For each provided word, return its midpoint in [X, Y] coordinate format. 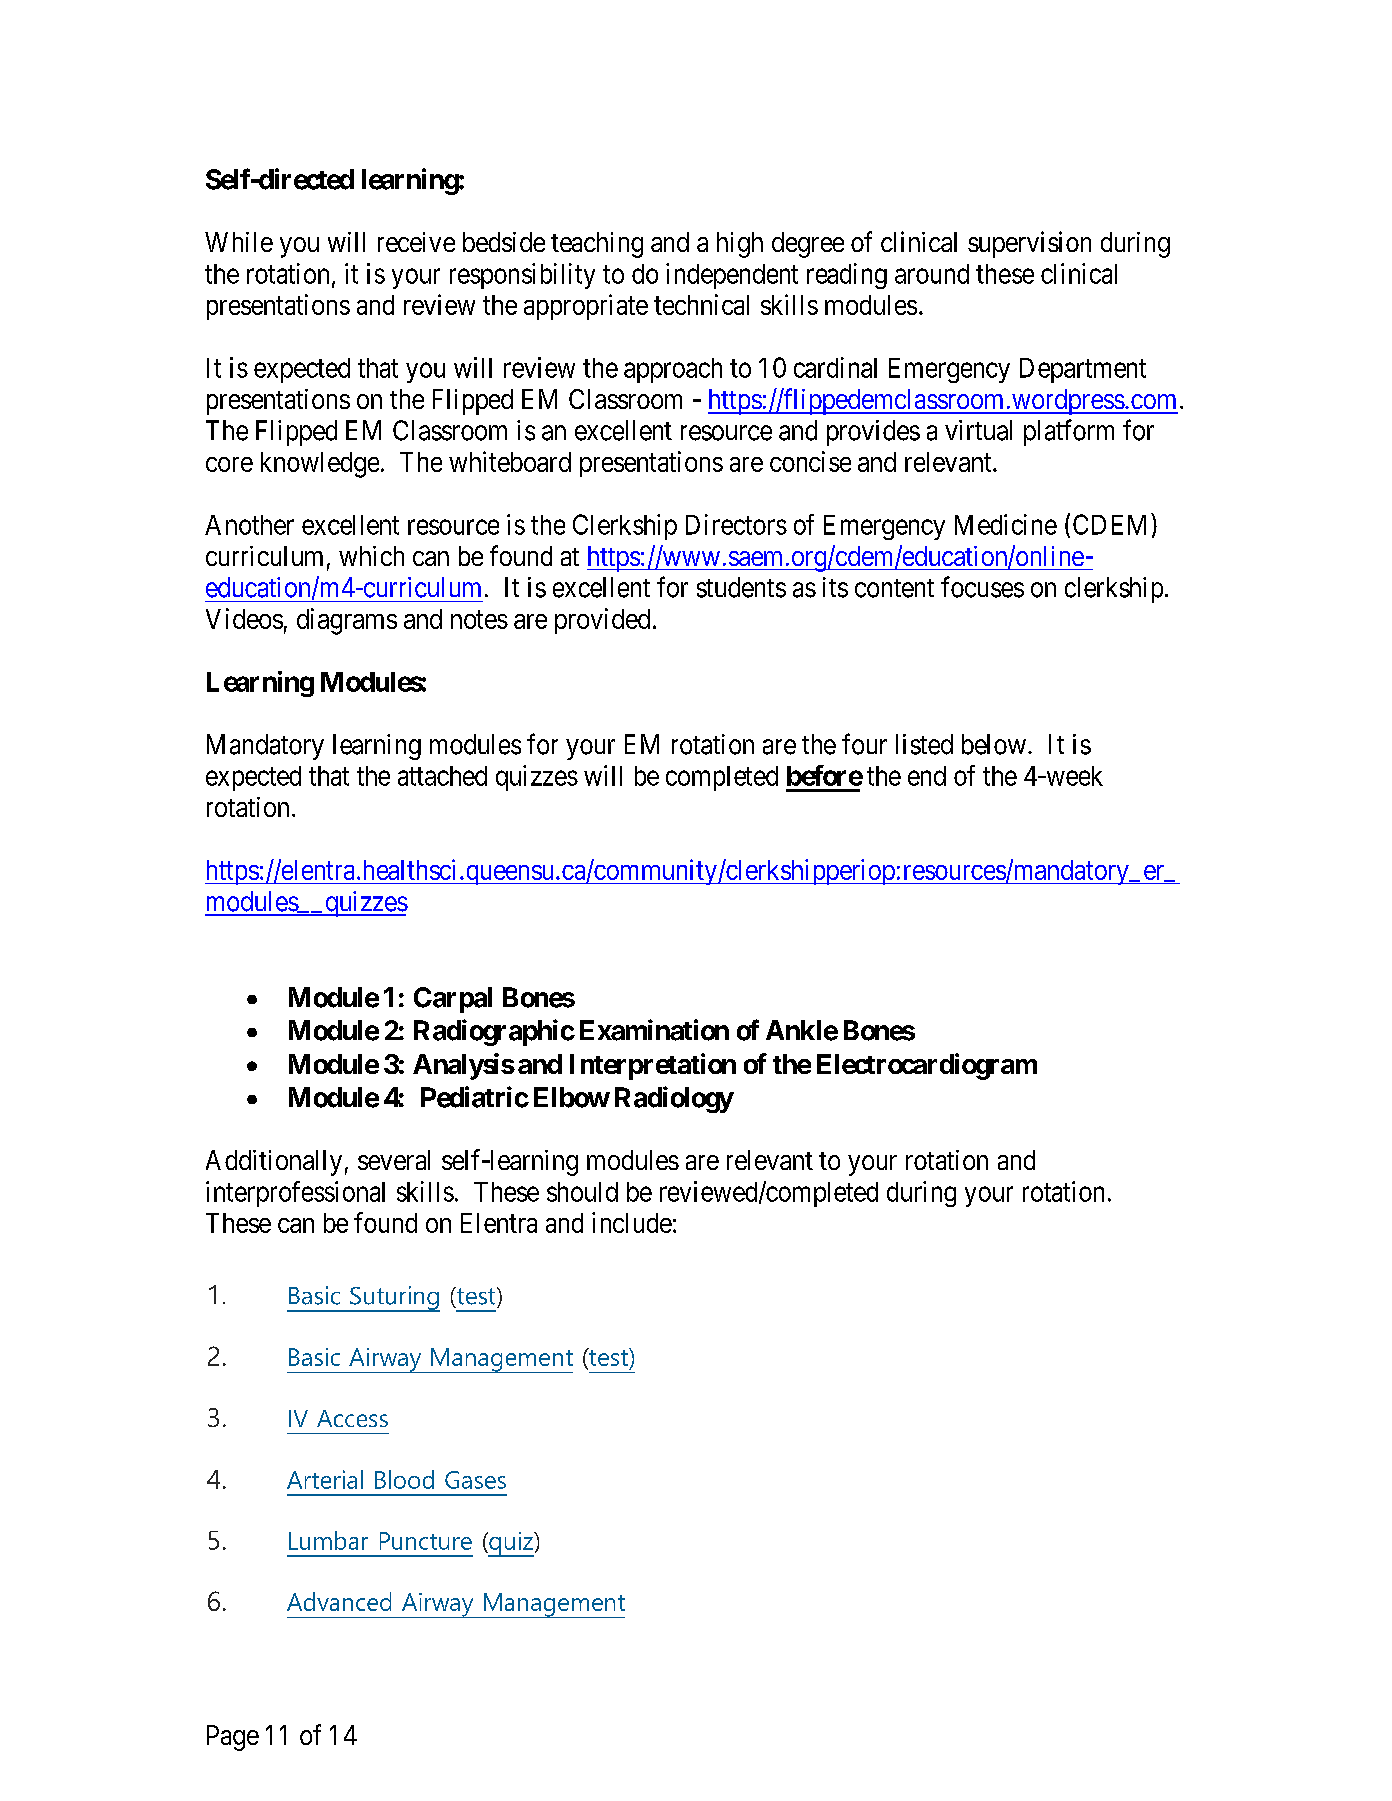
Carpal [453, 1000]
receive [416, 242]
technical [701, 304]
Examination [654, 1030]
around [932, 274]
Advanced [339, 1601]
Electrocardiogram [927, 1066]
